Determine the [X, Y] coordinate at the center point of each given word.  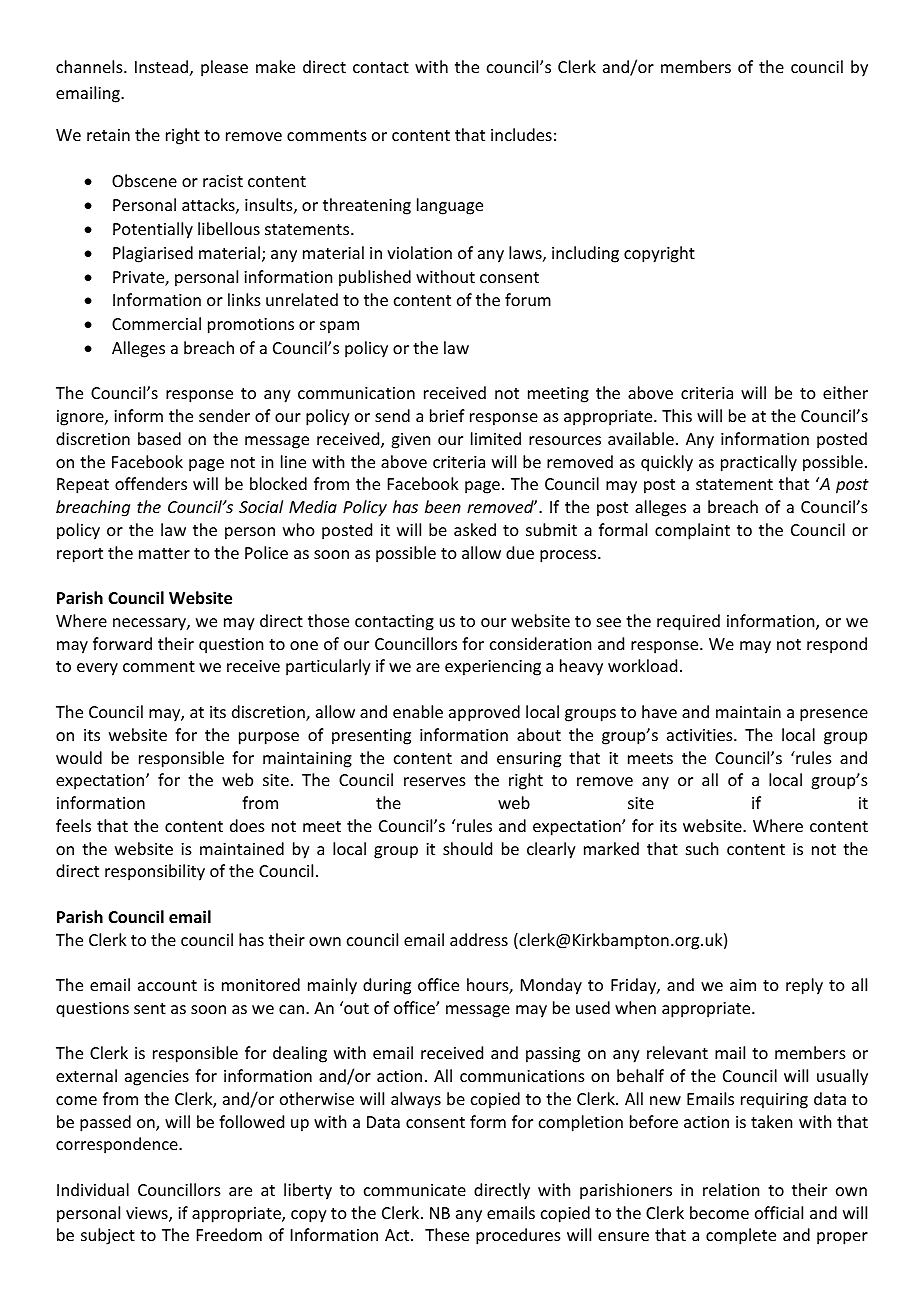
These [447, 1234]
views [148, 1214]
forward [122, 643]
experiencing [493, 668]
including [585, 254]
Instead [161, 66]
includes [521, 134]
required [688, 622]
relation [731, 1189]
